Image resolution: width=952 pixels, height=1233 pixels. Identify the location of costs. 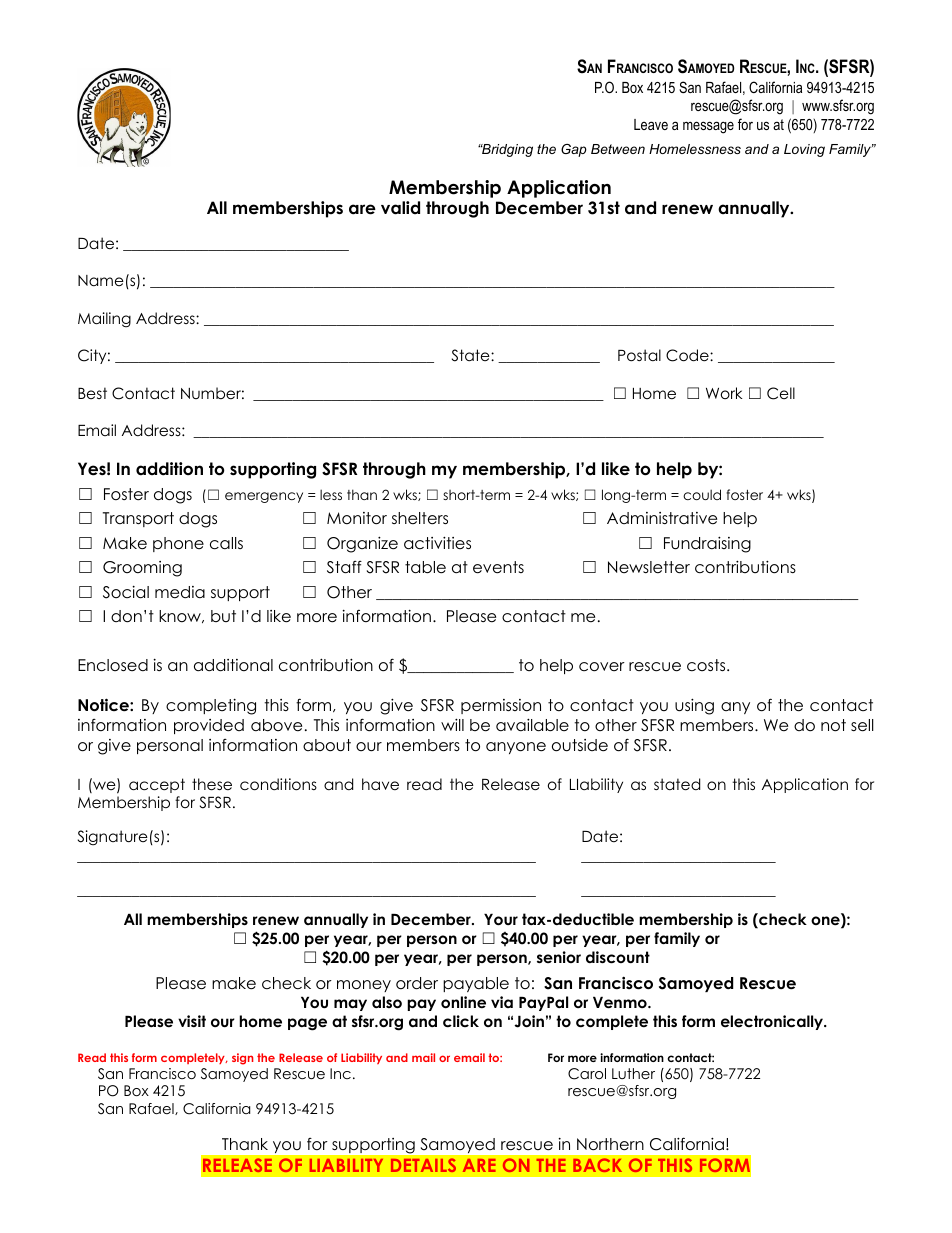
(706, 665).
